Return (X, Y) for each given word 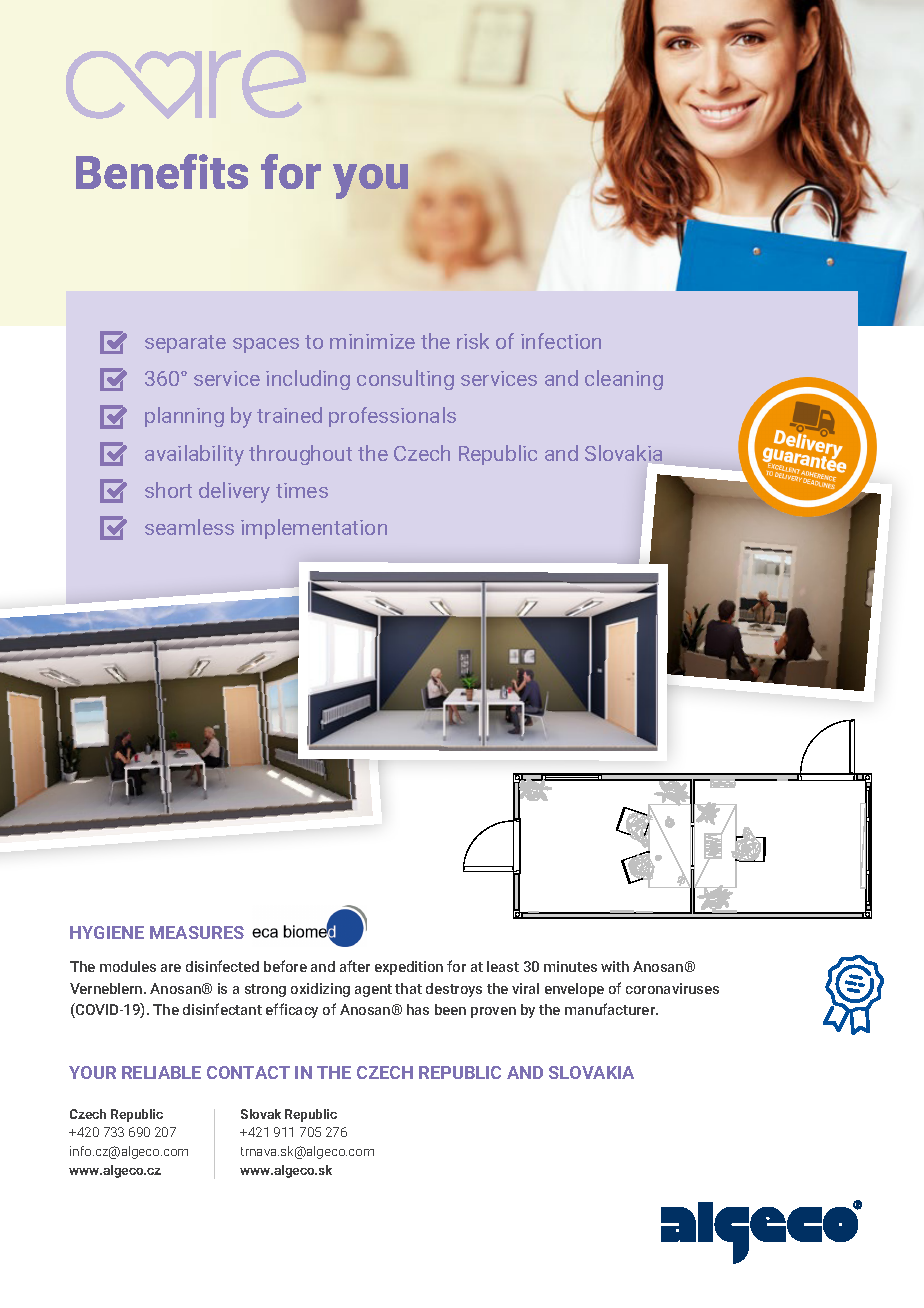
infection (561, 341)
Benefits (162, 171)
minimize (372, 341)
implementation (314, 529)
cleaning (624, 380)
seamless (189, 527)
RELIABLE (161, 1072)
